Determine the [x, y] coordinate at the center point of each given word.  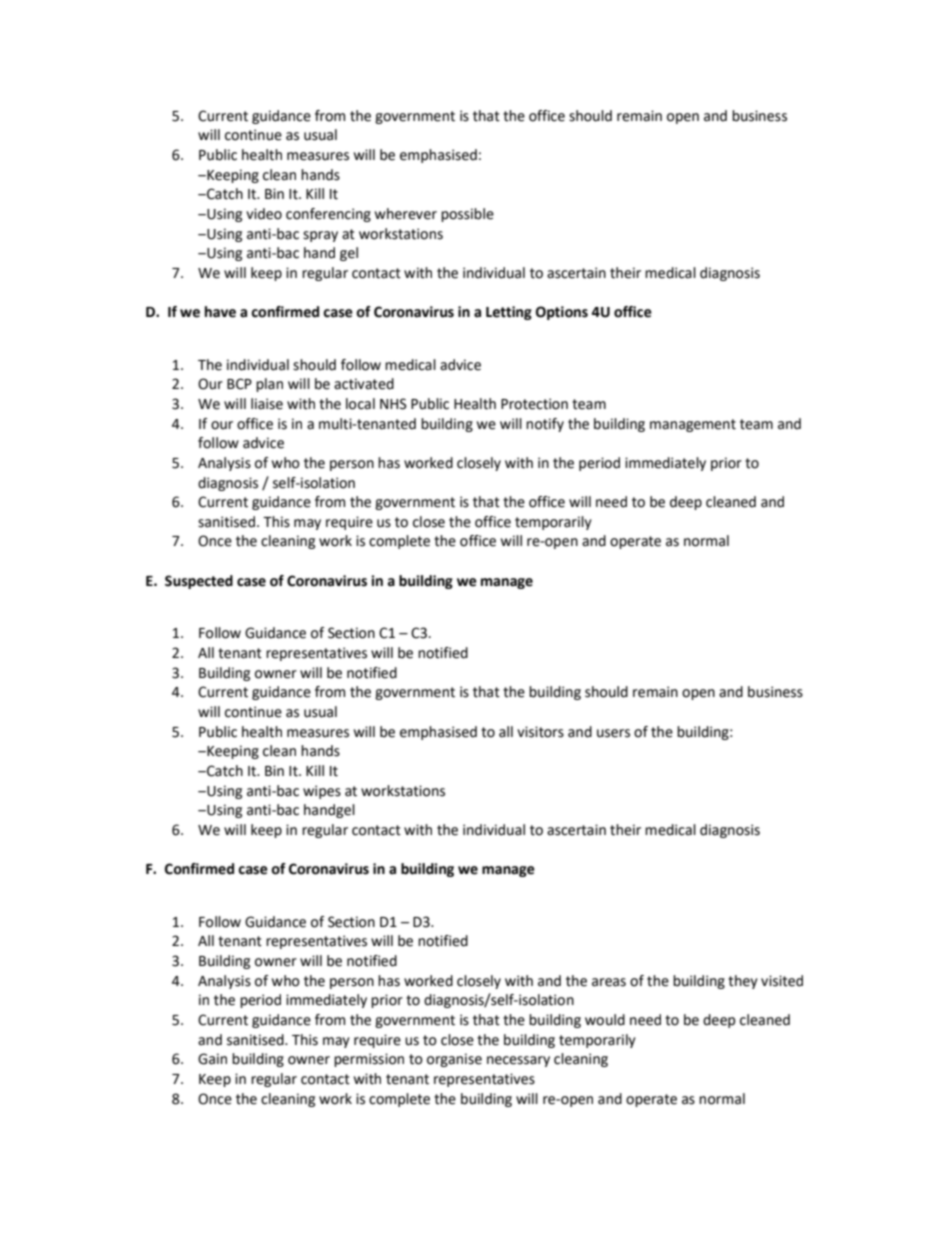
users [613, 733]
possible [467, 215]
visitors [540, 732]
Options [562, 313]
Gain [212, 1059]
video [264, 214]
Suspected [199, 582]
